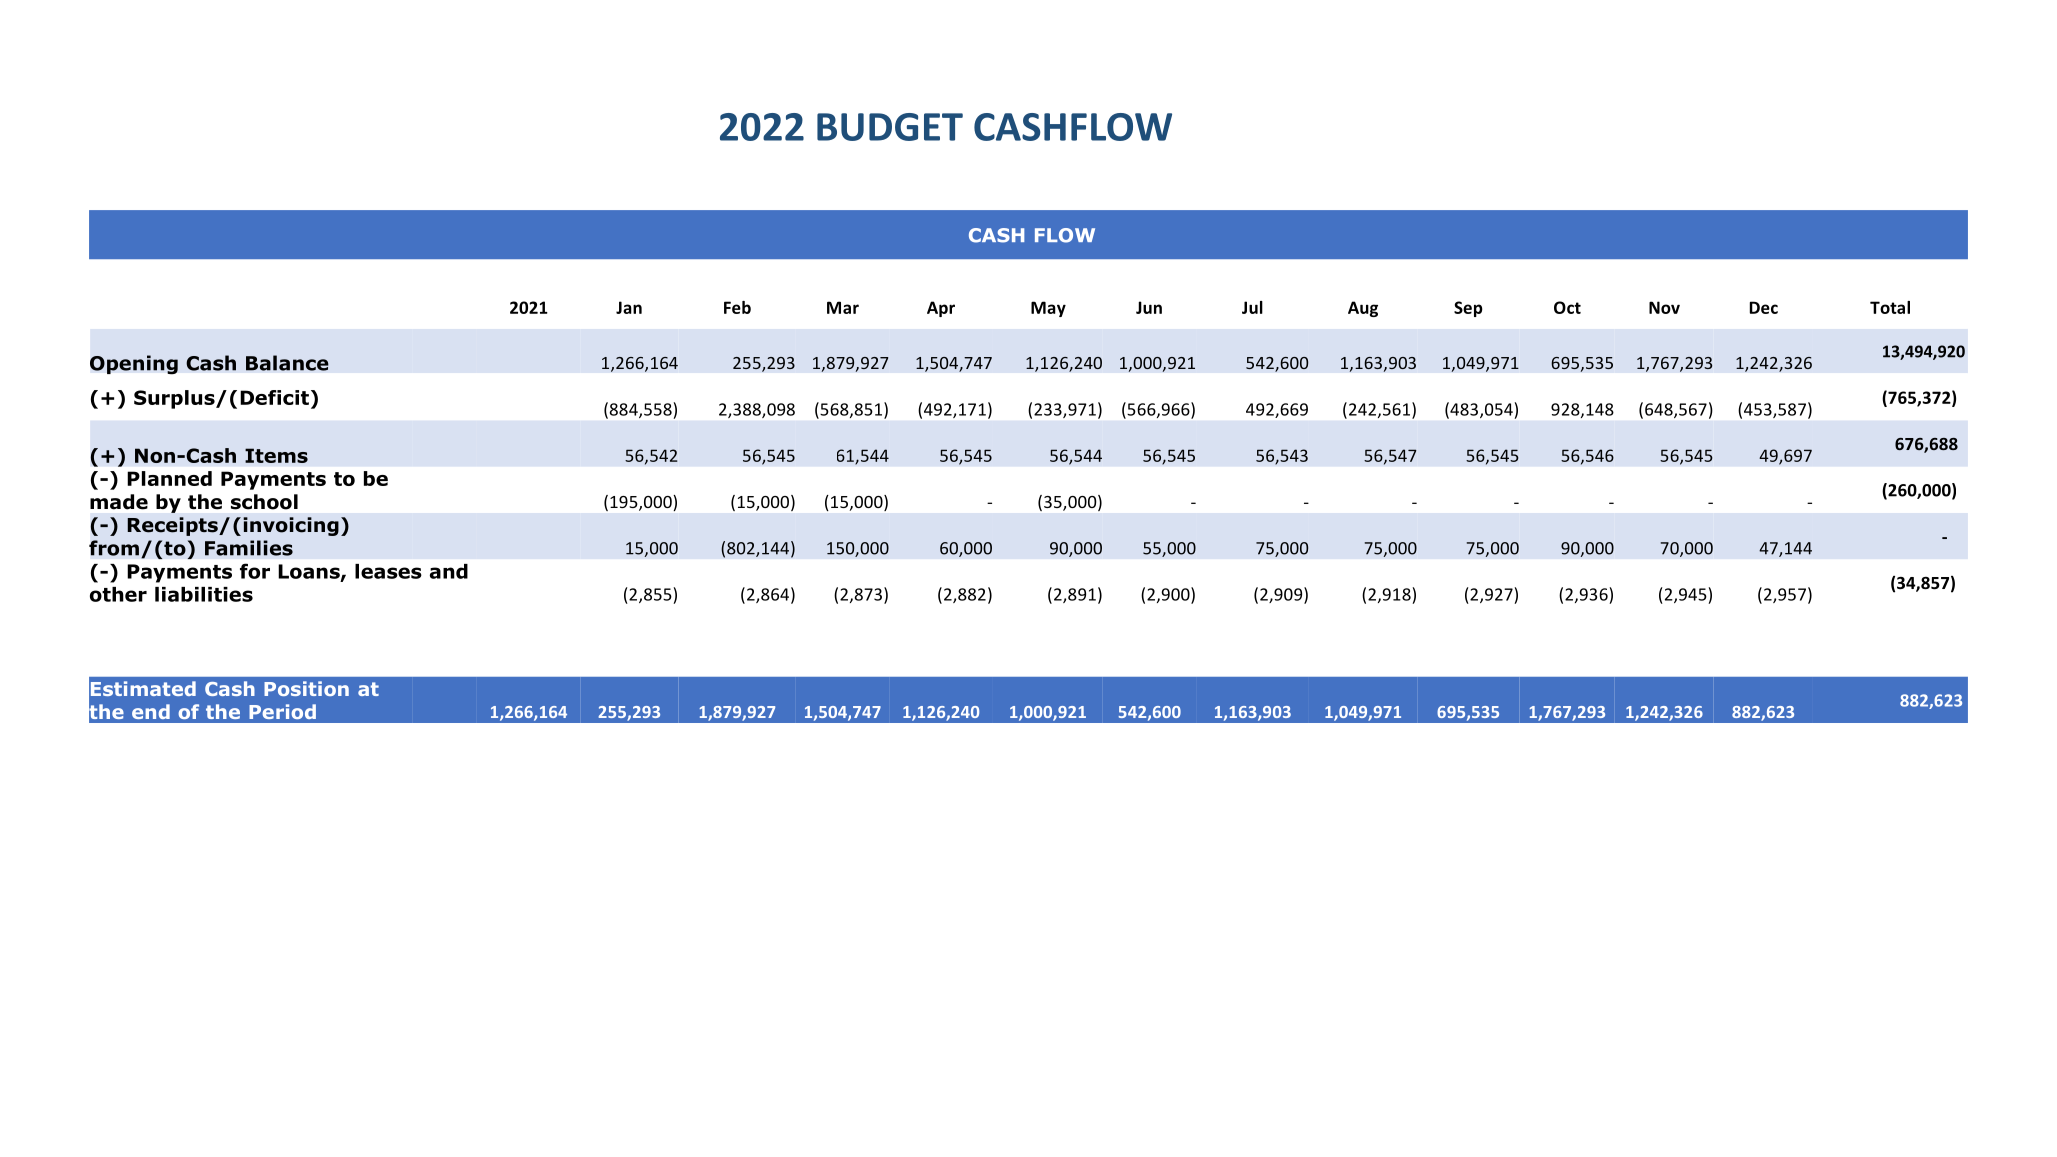  Describe the element at coordinates (1764, 307) in the page. I see `Dec` at that location.
